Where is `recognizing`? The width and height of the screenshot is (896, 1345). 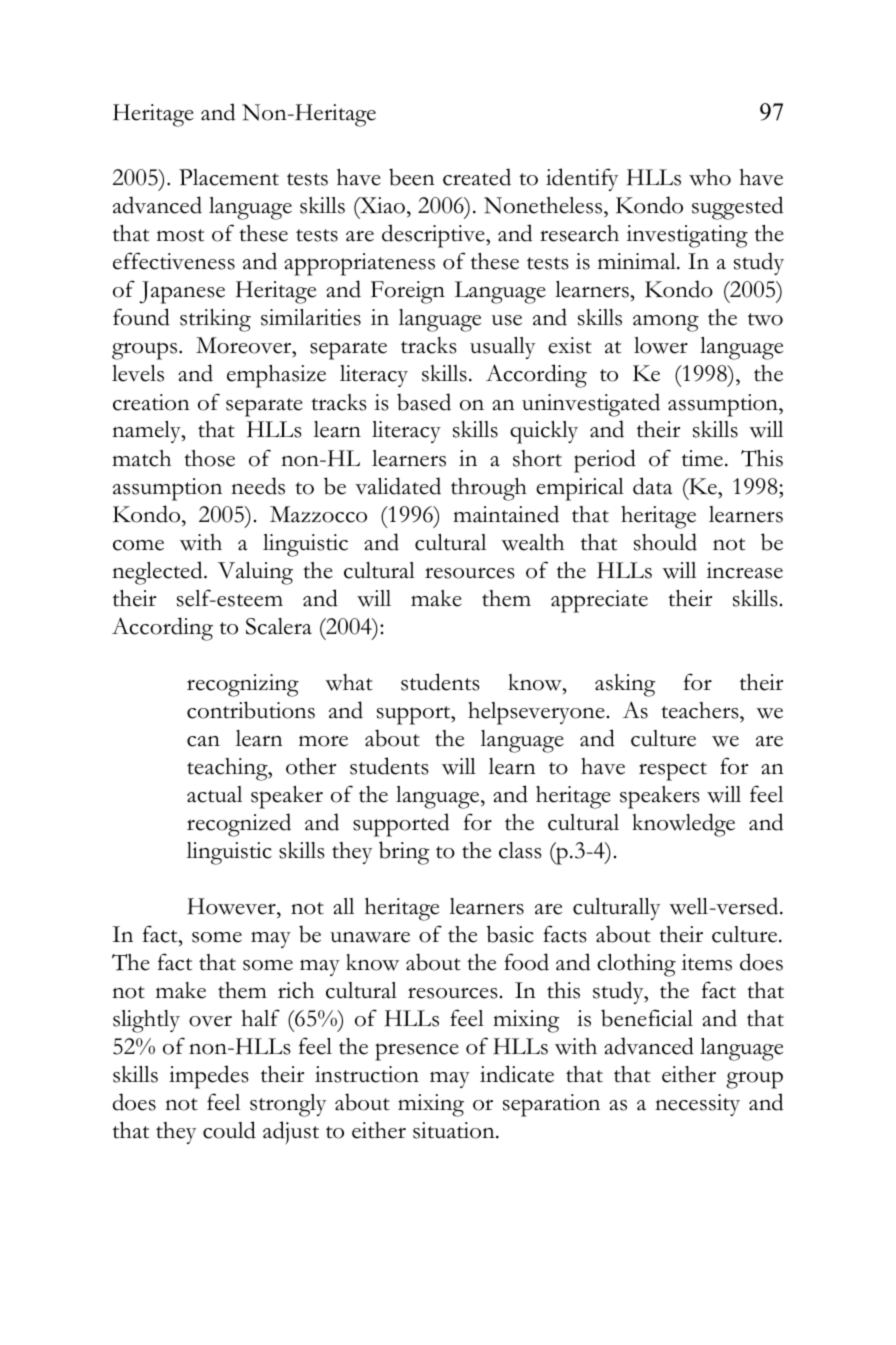
recognizing is located at coordinates (243, 685).
